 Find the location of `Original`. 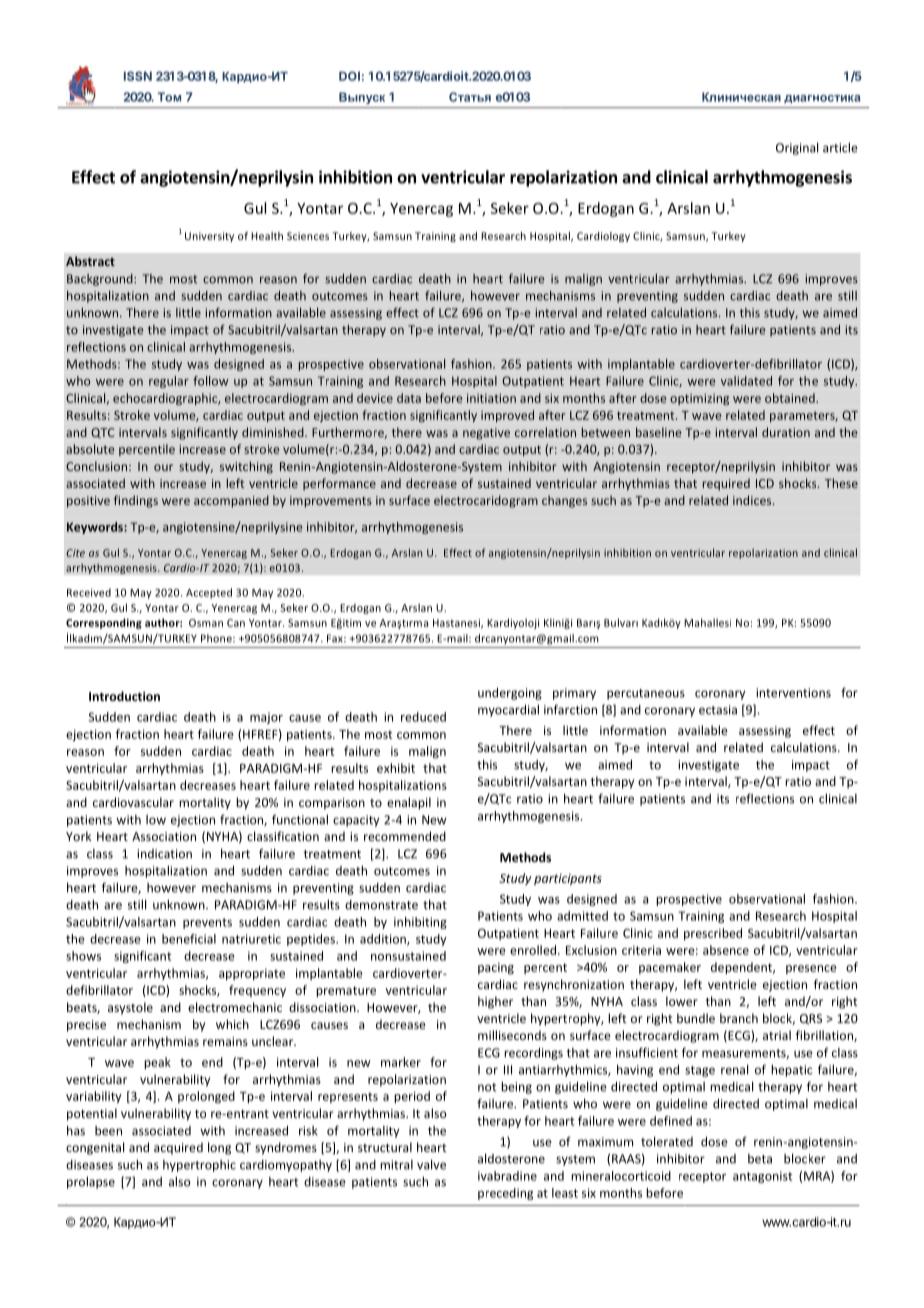

Original is located at coordinates (797, 148).
